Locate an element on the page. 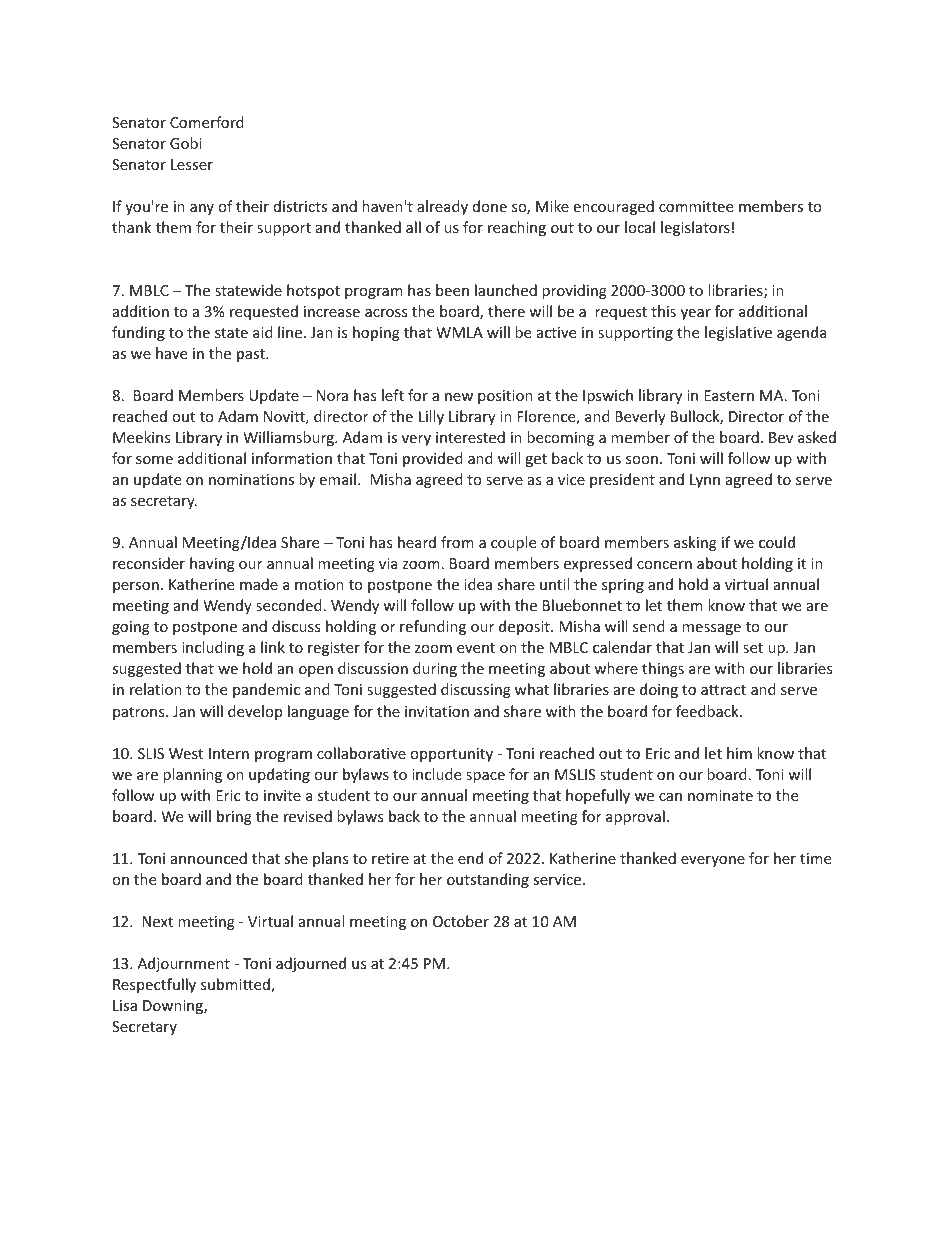 The image size is (952, 1233). bring is located at coordinates (234, 817).
